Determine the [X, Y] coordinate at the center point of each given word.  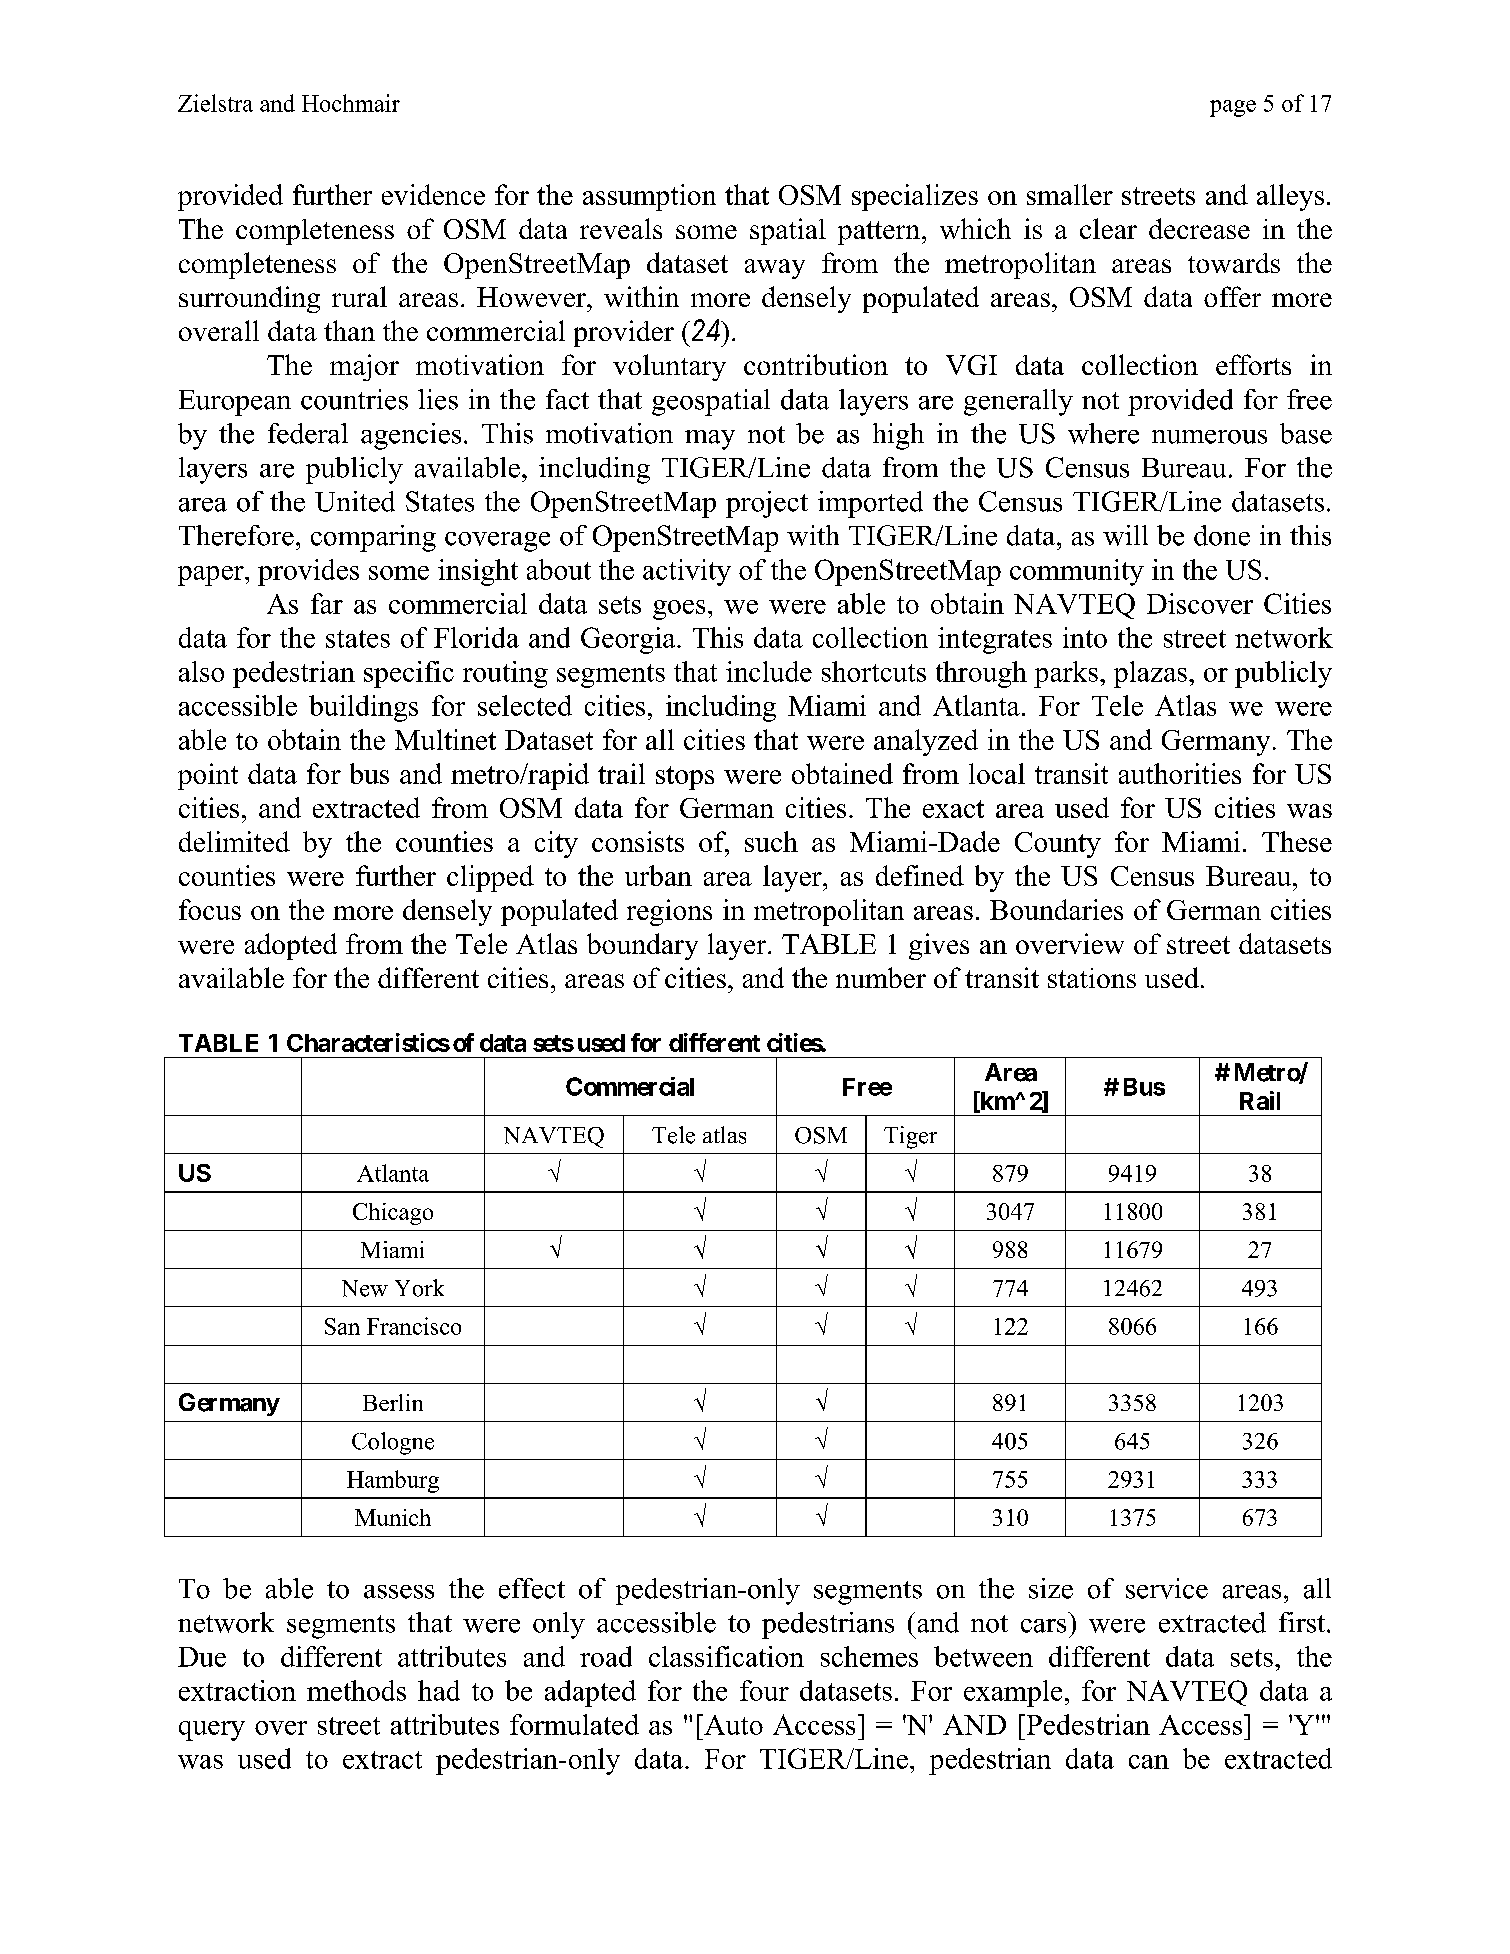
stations [1092, 978]
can [1149, 1762]
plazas [1150, 674]
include [769, 671]
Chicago [393, 1214]
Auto [732, 1724]
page [1233, 108]
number [881, 977]
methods [356, 1690]
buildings [363, 708]
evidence [433, 194]
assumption [649, 197]
